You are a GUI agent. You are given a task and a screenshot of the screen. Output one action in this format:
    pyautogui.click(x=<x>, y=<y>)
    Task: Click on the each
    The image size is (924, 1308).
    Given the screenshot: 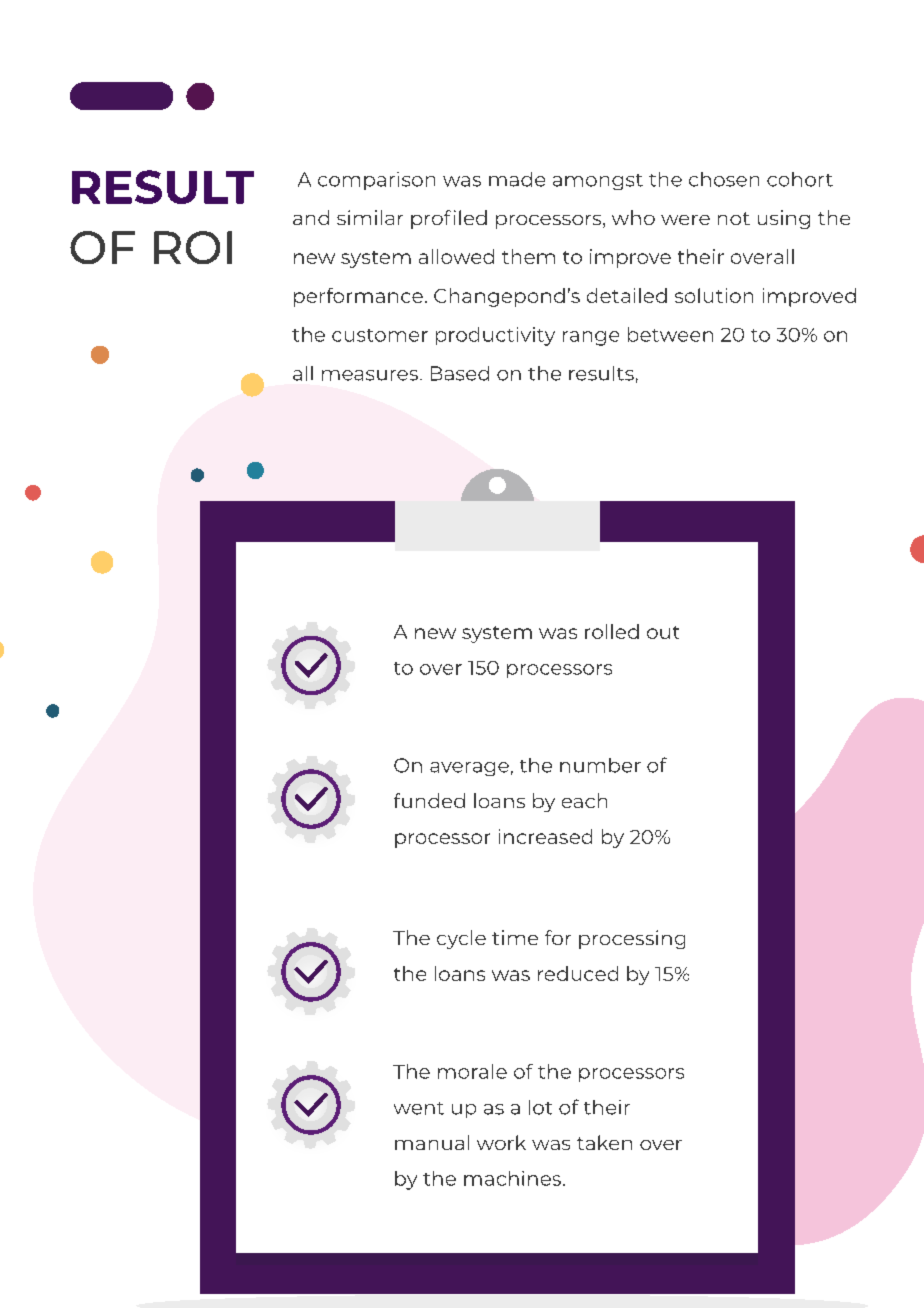 What is the action you would take?
    pyautogui.click(x=584, y=800)
